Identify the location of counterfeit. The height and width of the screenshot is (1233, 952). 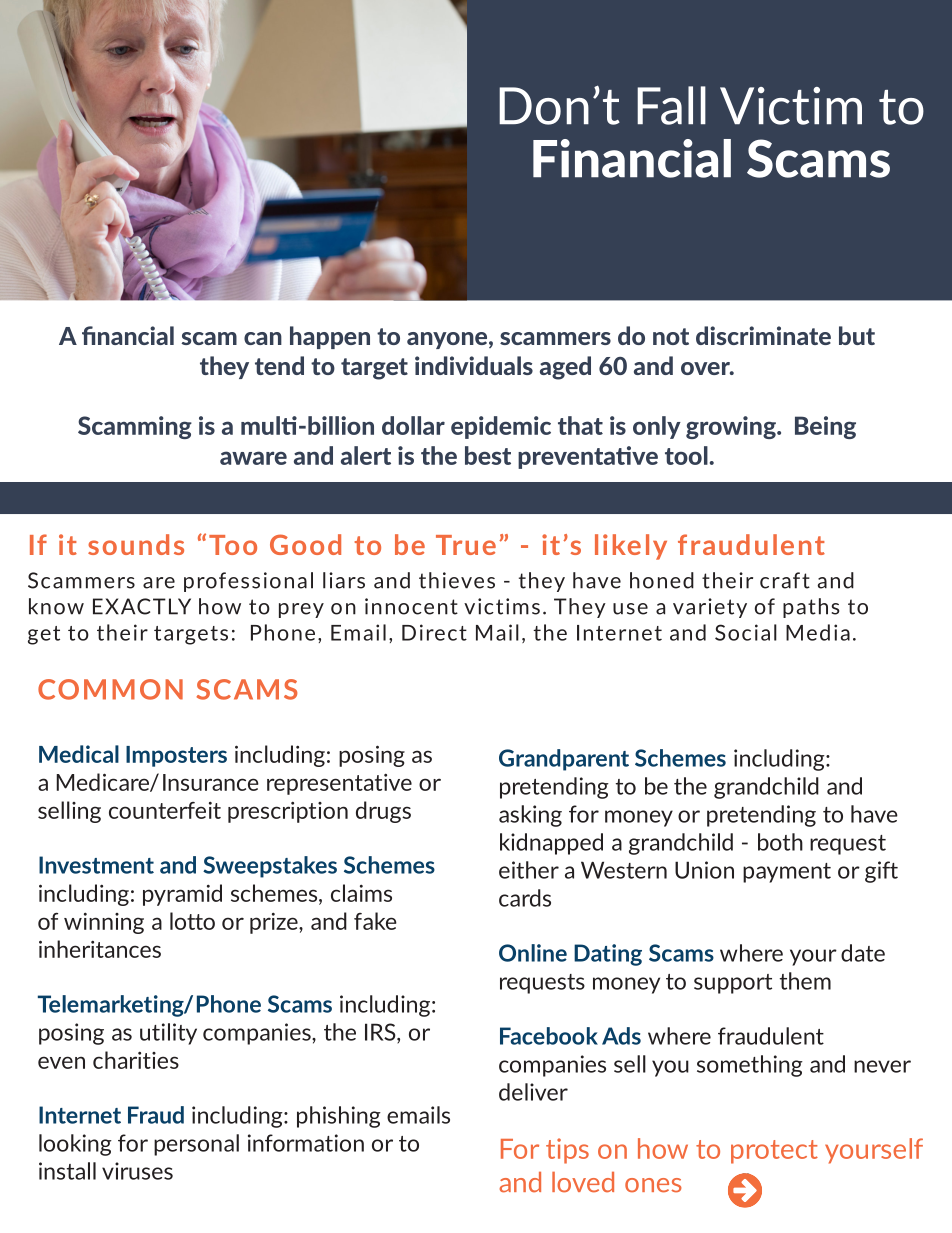
(165, 810).
